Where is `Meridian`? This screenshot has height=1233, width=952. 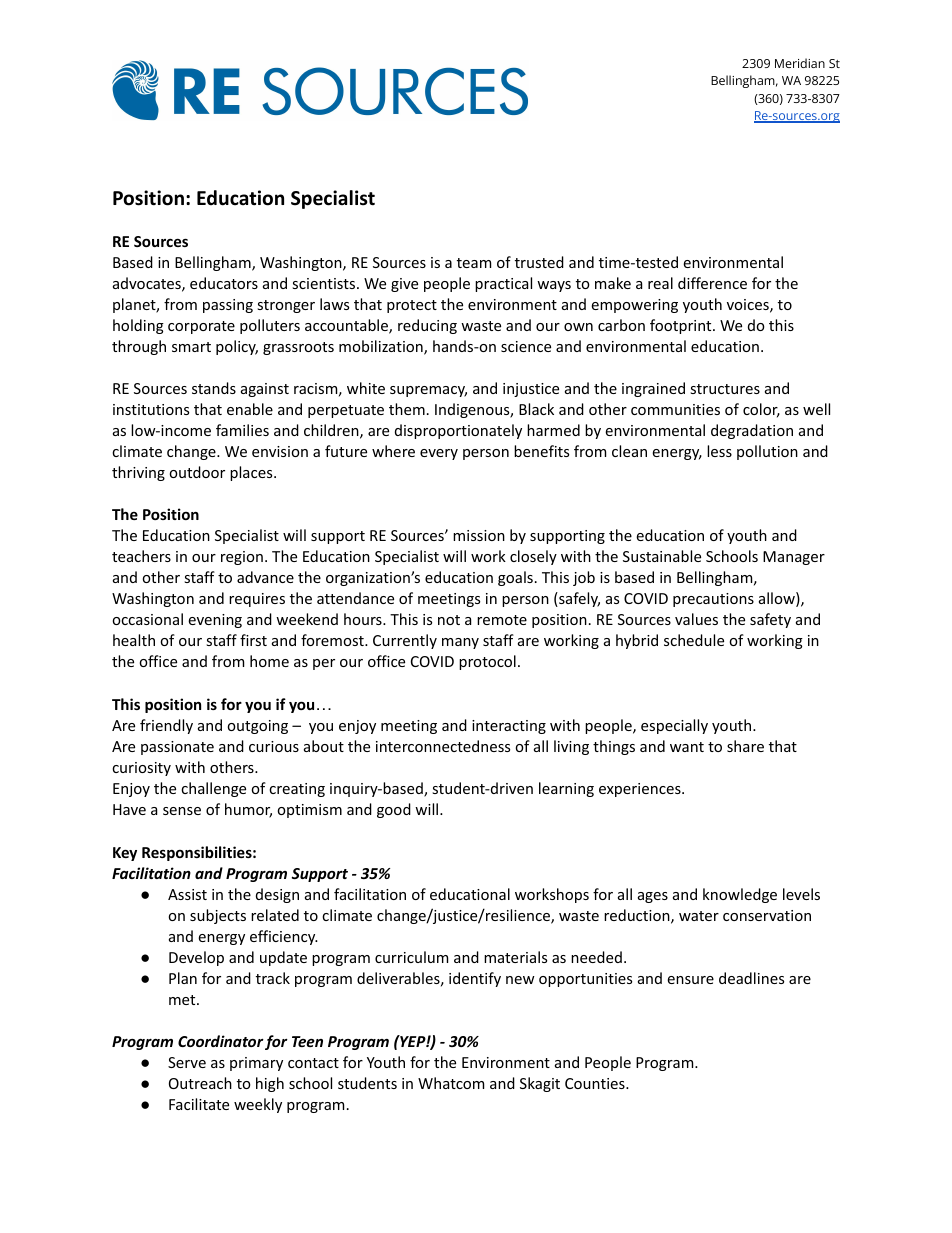
Meridian is located at coordinates (800, 63).
